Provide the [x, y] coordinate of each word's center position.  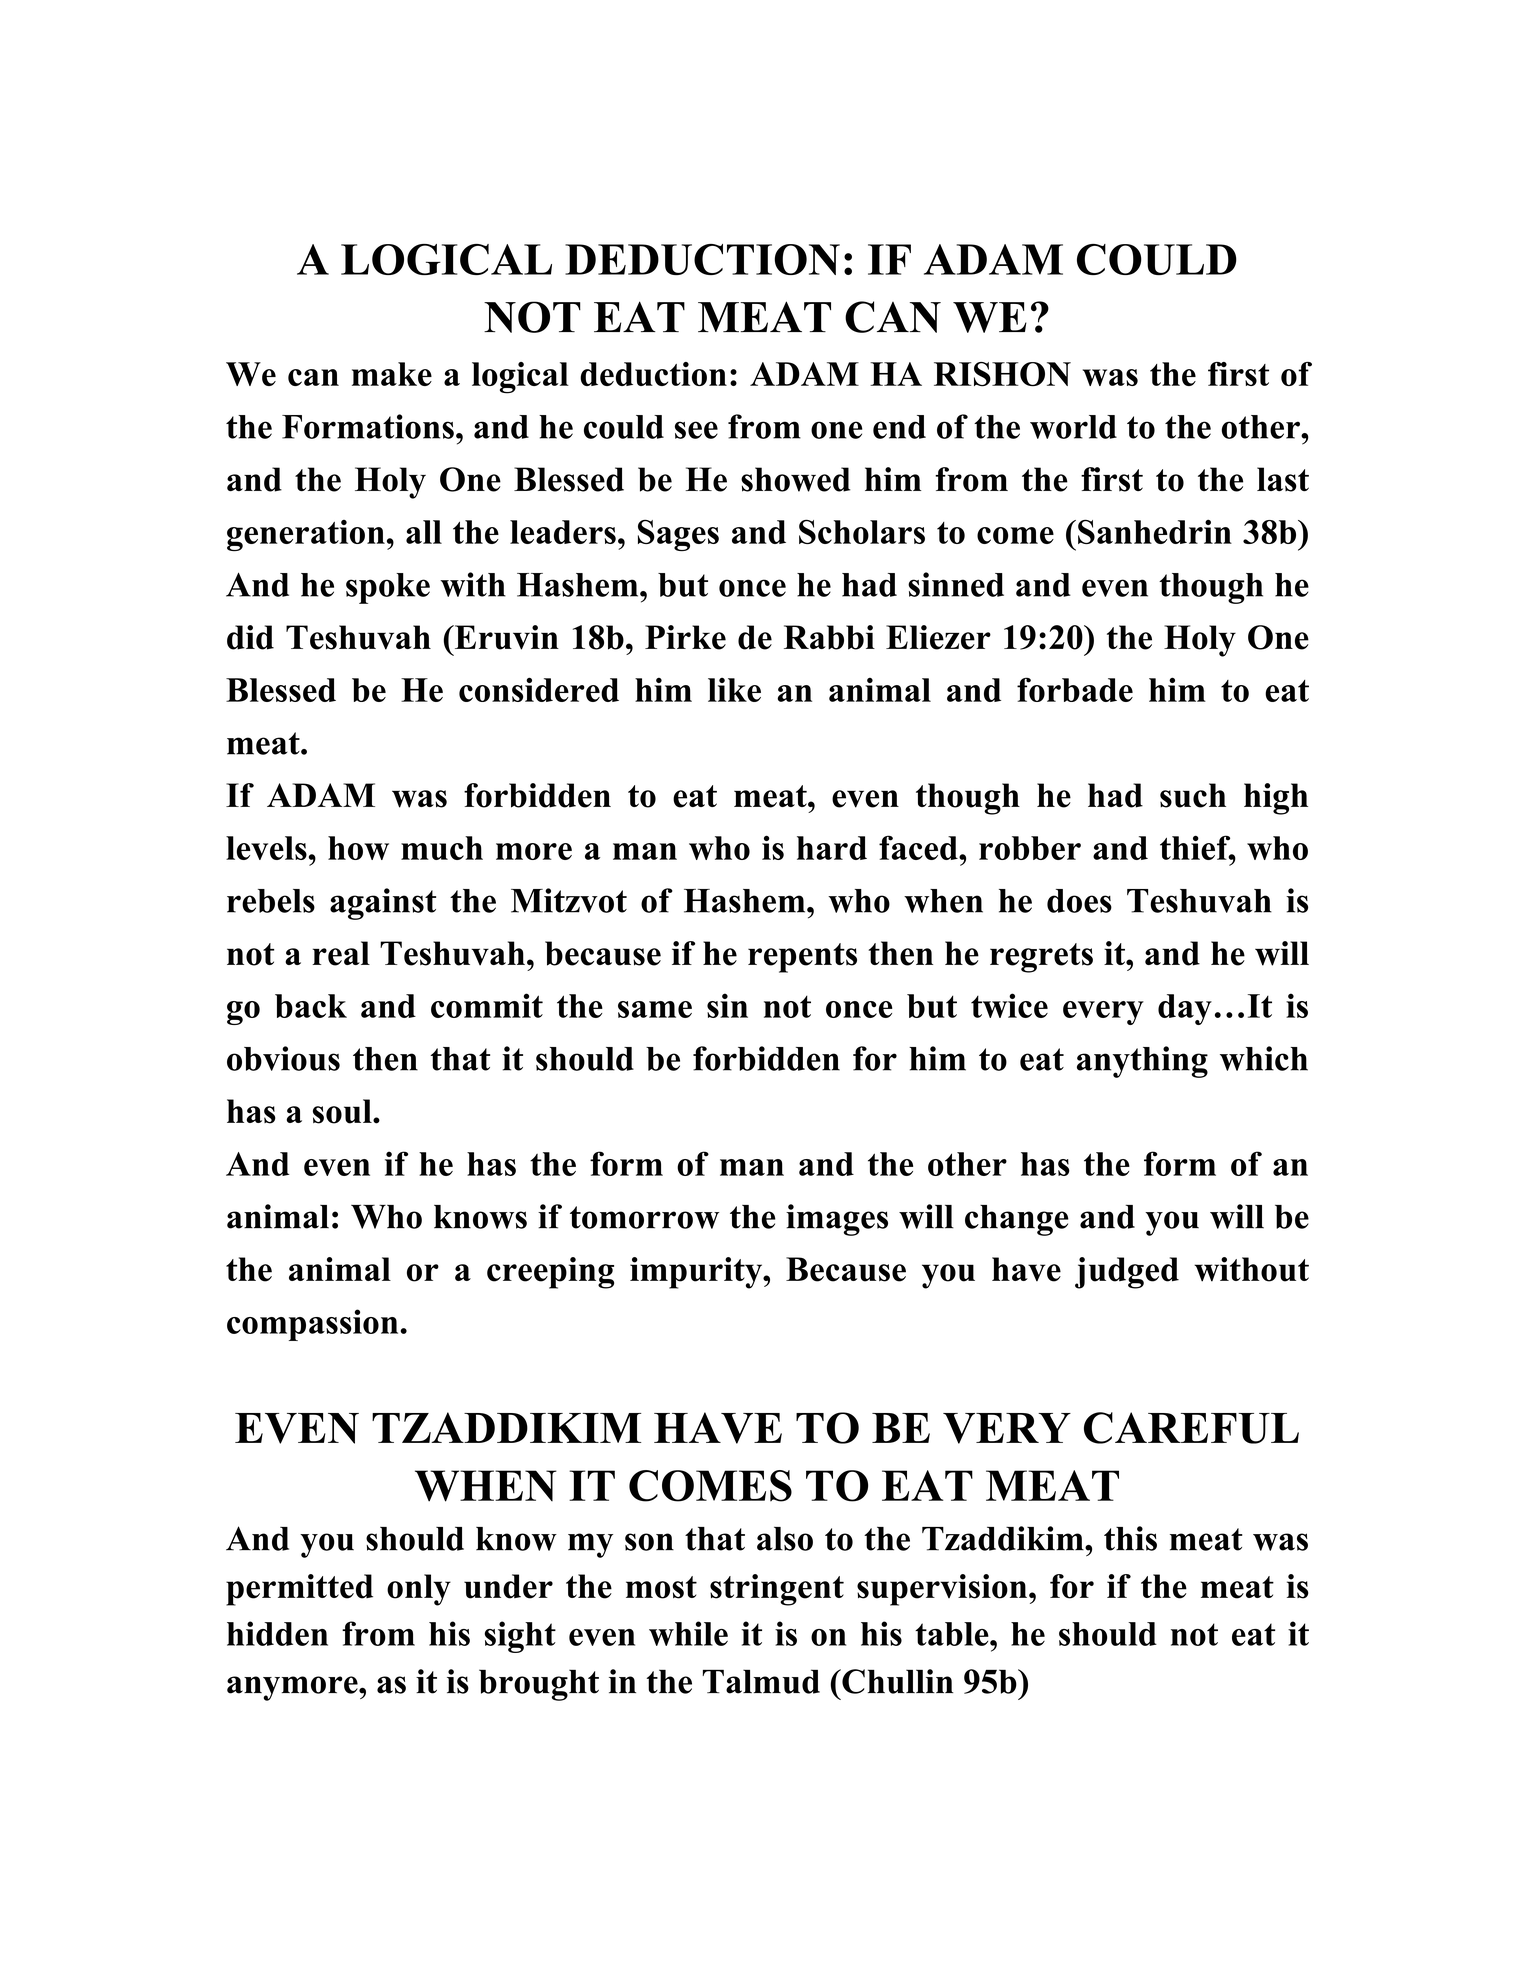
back [311, 1006]
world [1073, 427]
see [696, 430]
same [655, 1009]
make [392, 374]
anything [1142, 1062]
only [419, 1590]
